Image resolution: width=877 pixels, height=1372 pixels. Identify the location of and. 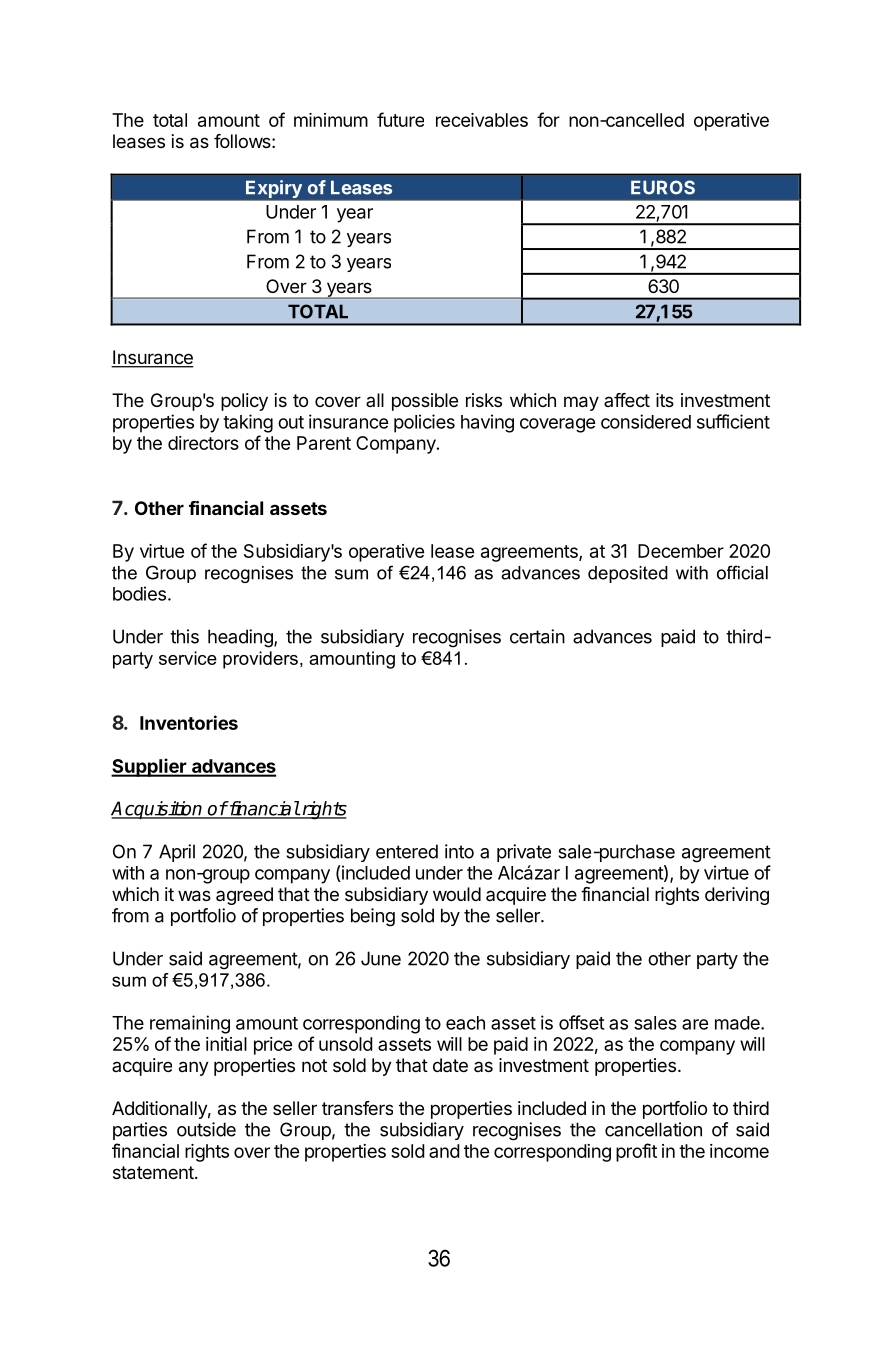
(444, 1151).
